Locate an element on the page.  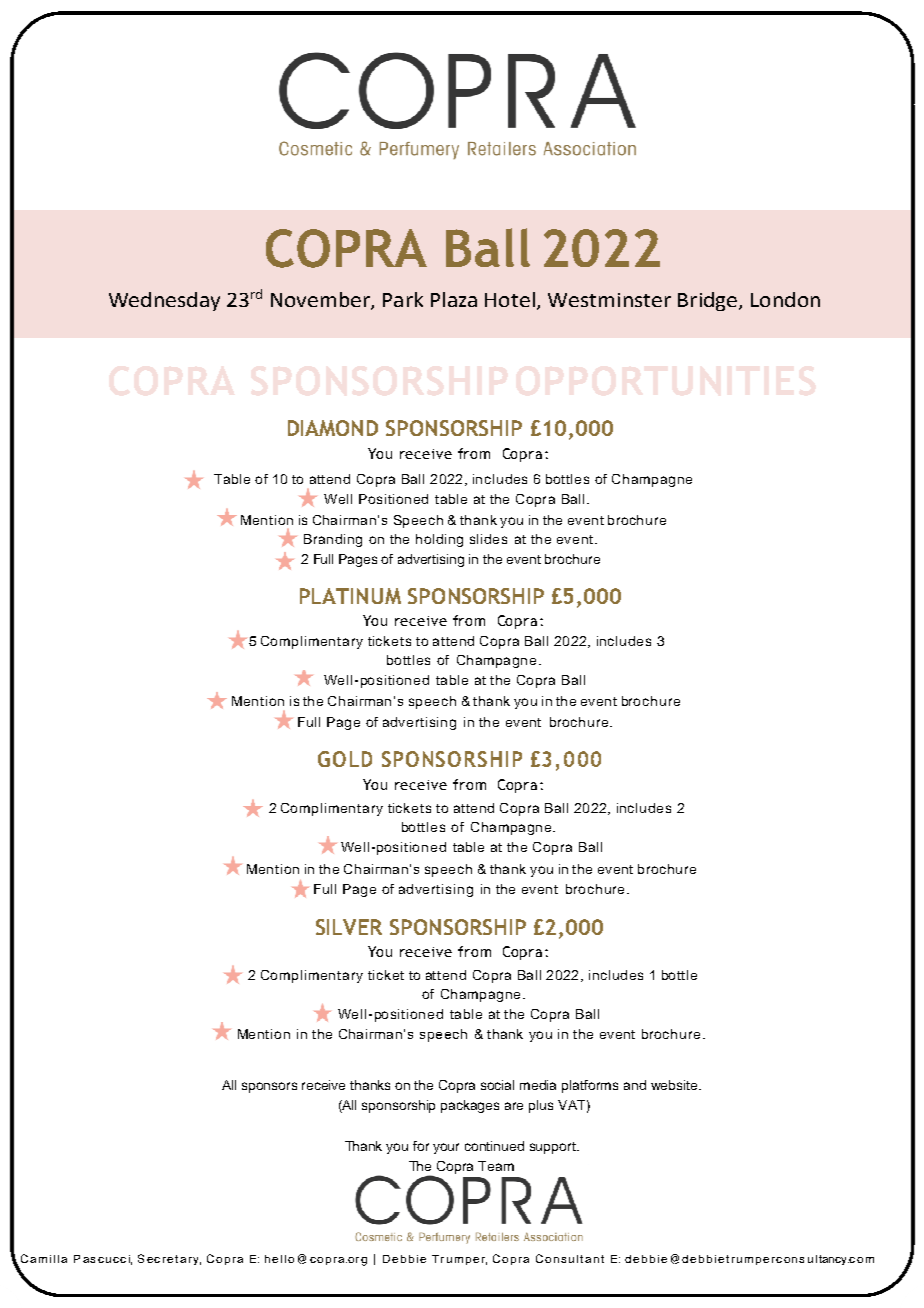
your is located at coordinates (446, 1148).
